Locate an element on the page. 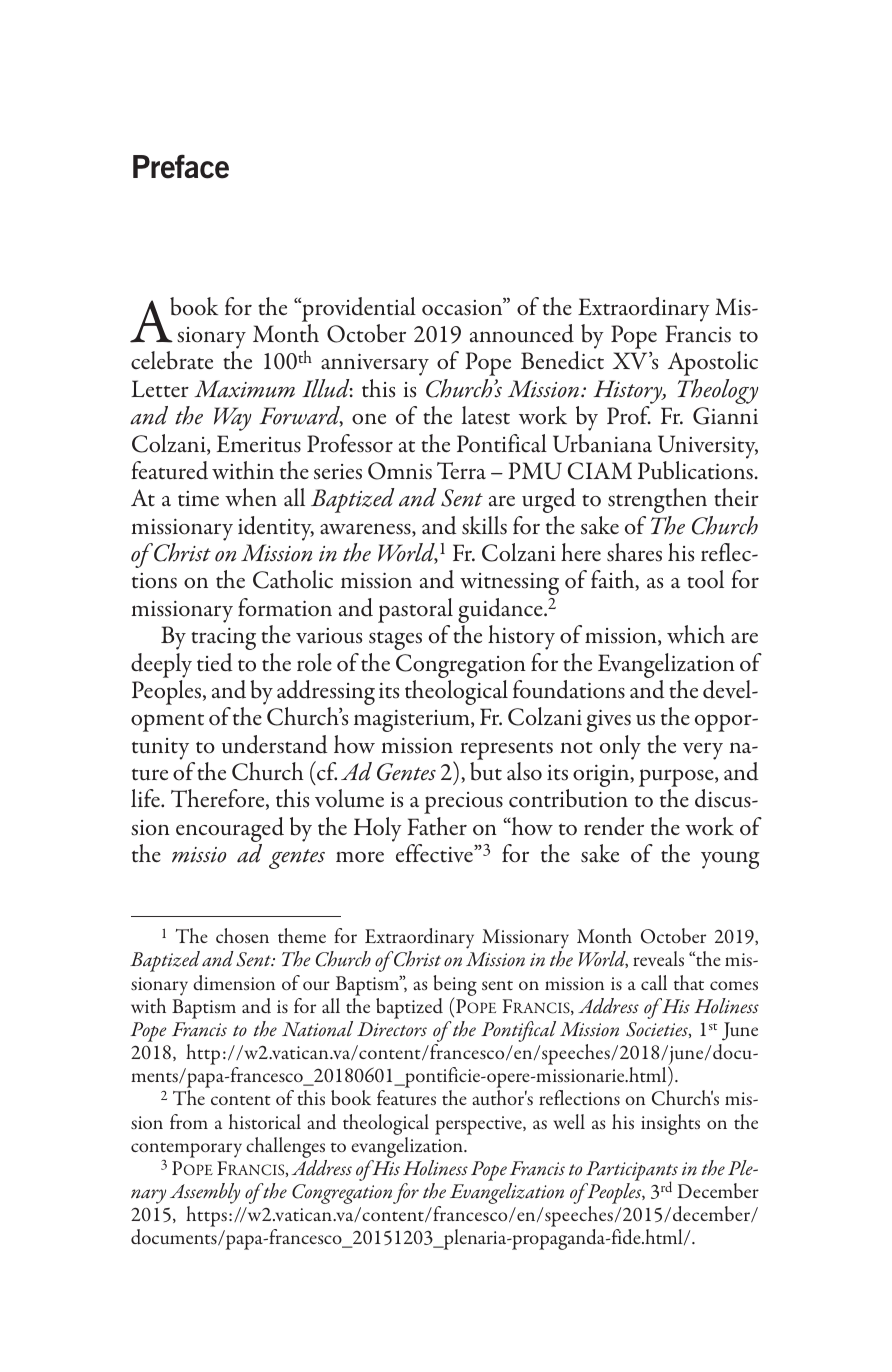 Image resolution: width=892 pixels, height=1372 pixels. strengthen is located at coordinates (657, 500).
